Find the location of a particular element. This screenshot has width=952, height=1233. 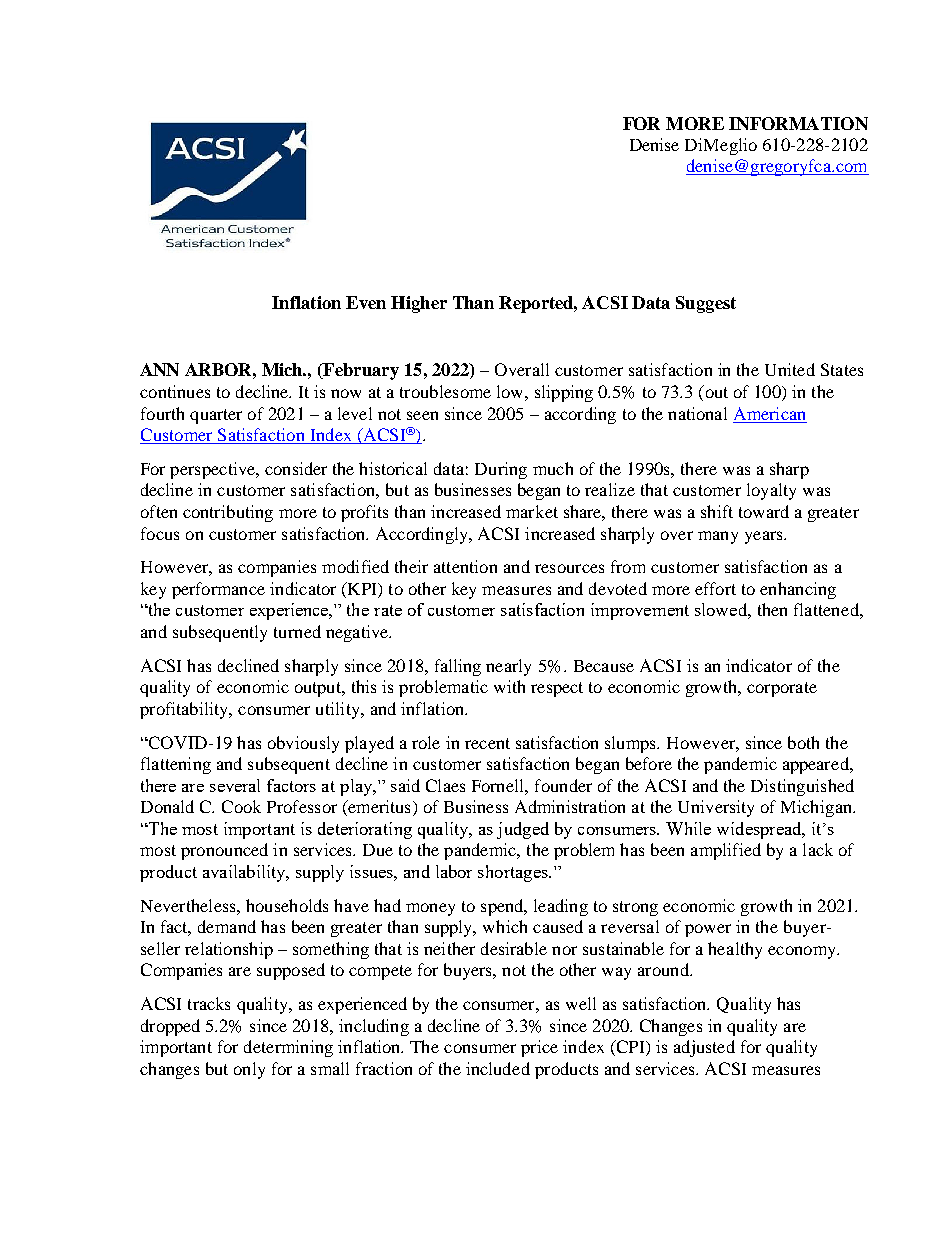

INFORMATION is located at coordinates (798, 123).
